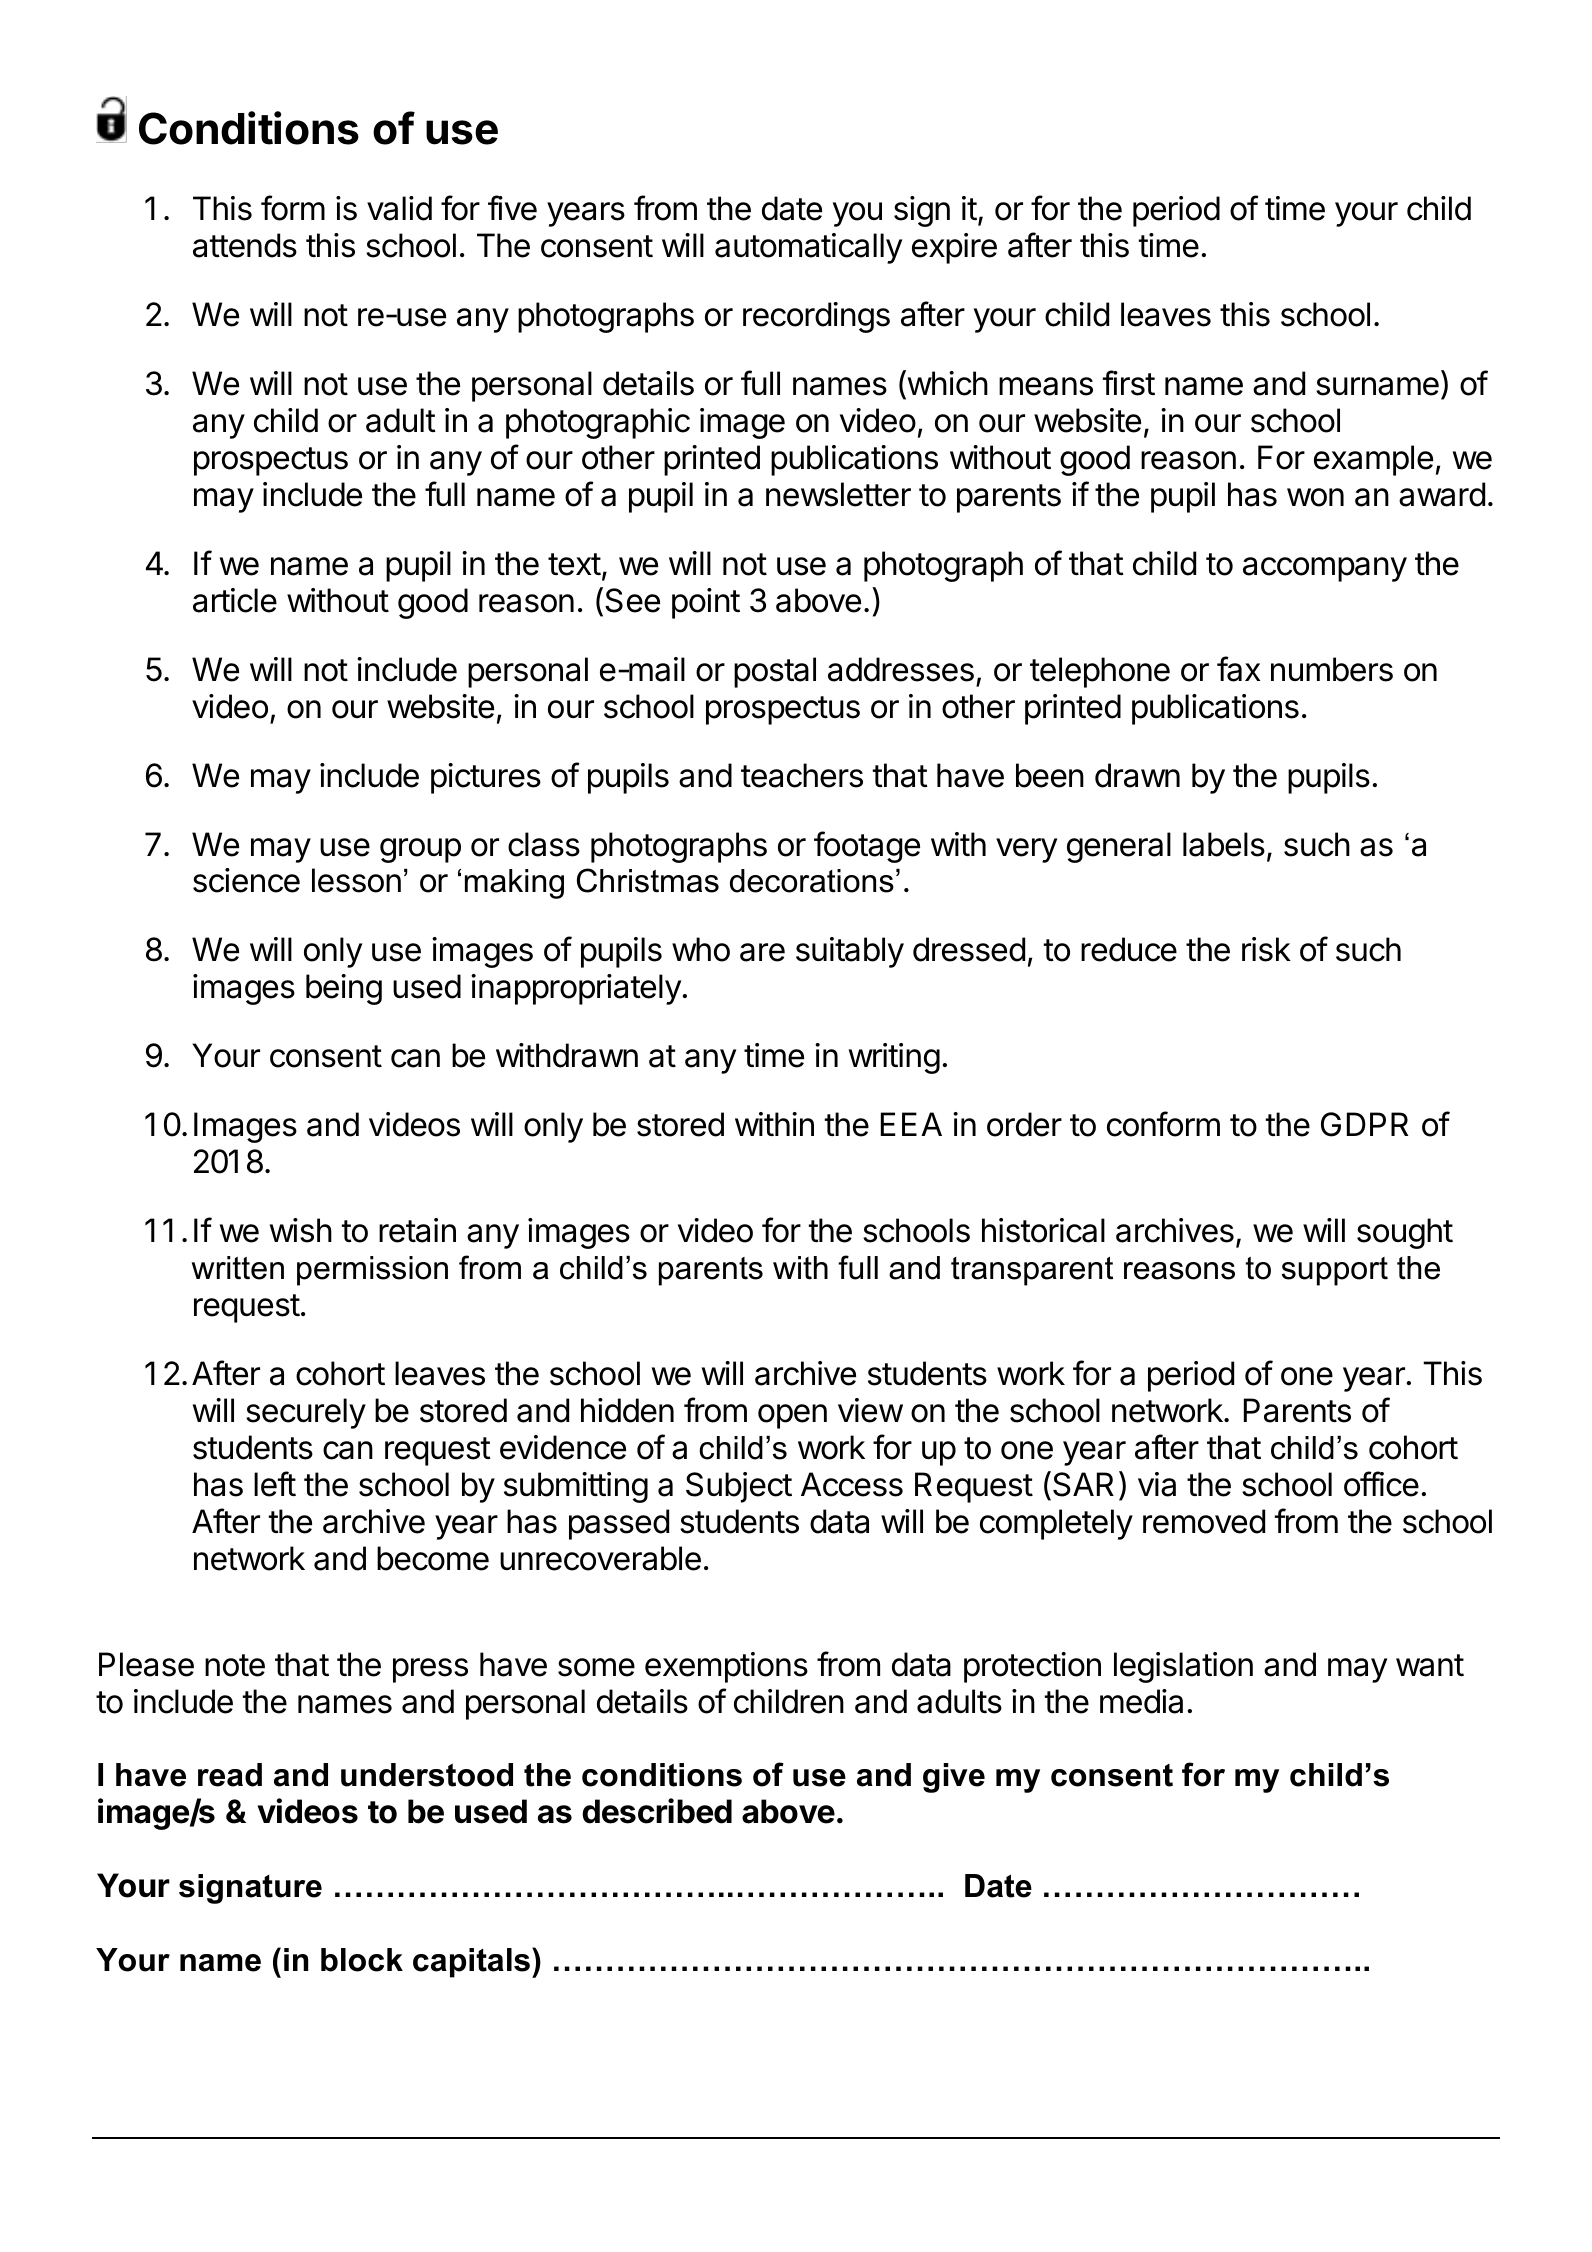 The width and height of the image is (1592, 2252). What do you see at coordinates (1266, 949) in the image?
I see `risk` at bounding box center [1266, 949].
